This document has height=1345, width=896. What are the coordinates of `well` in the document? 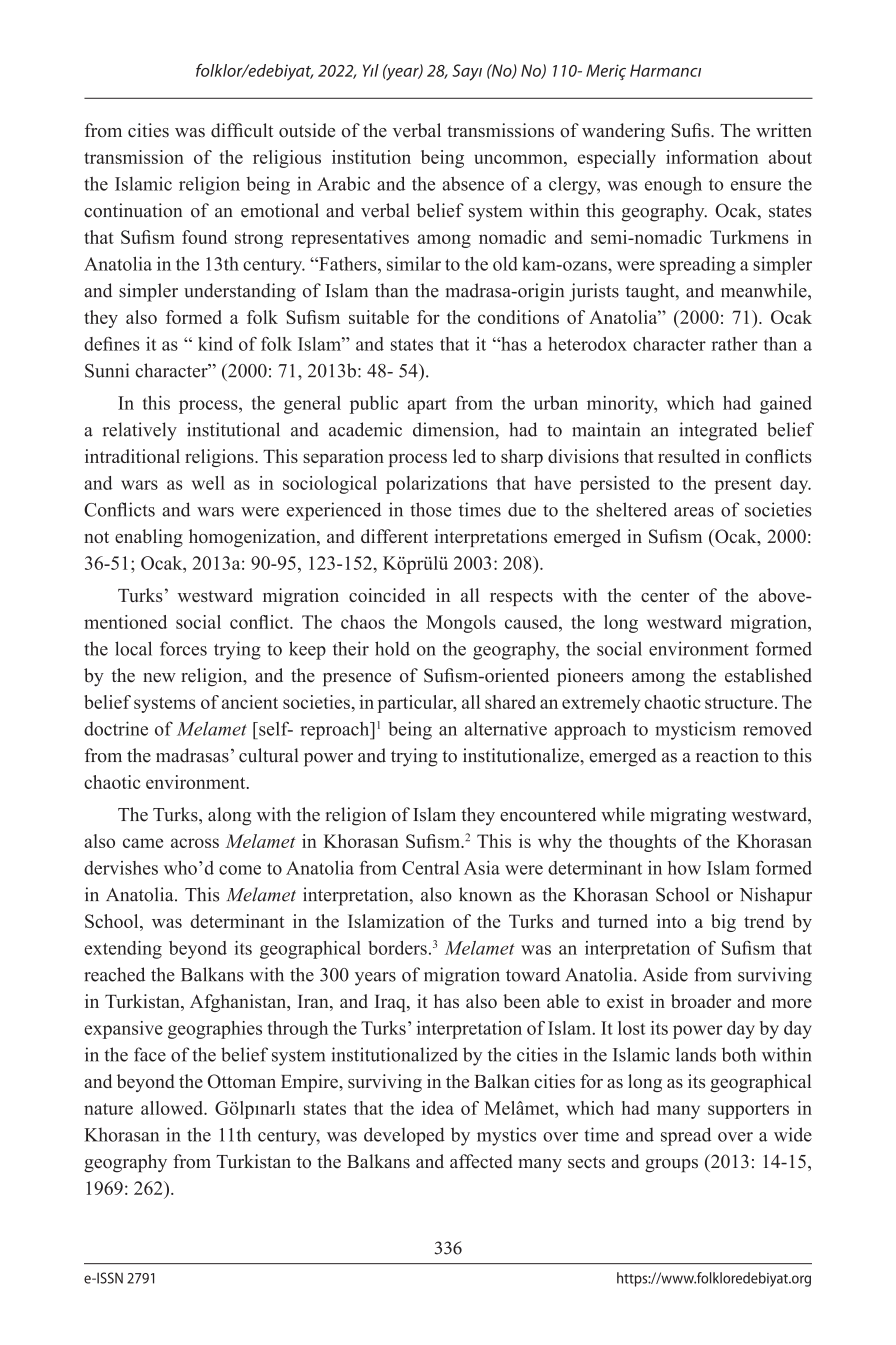 It's located at (208, 483).
